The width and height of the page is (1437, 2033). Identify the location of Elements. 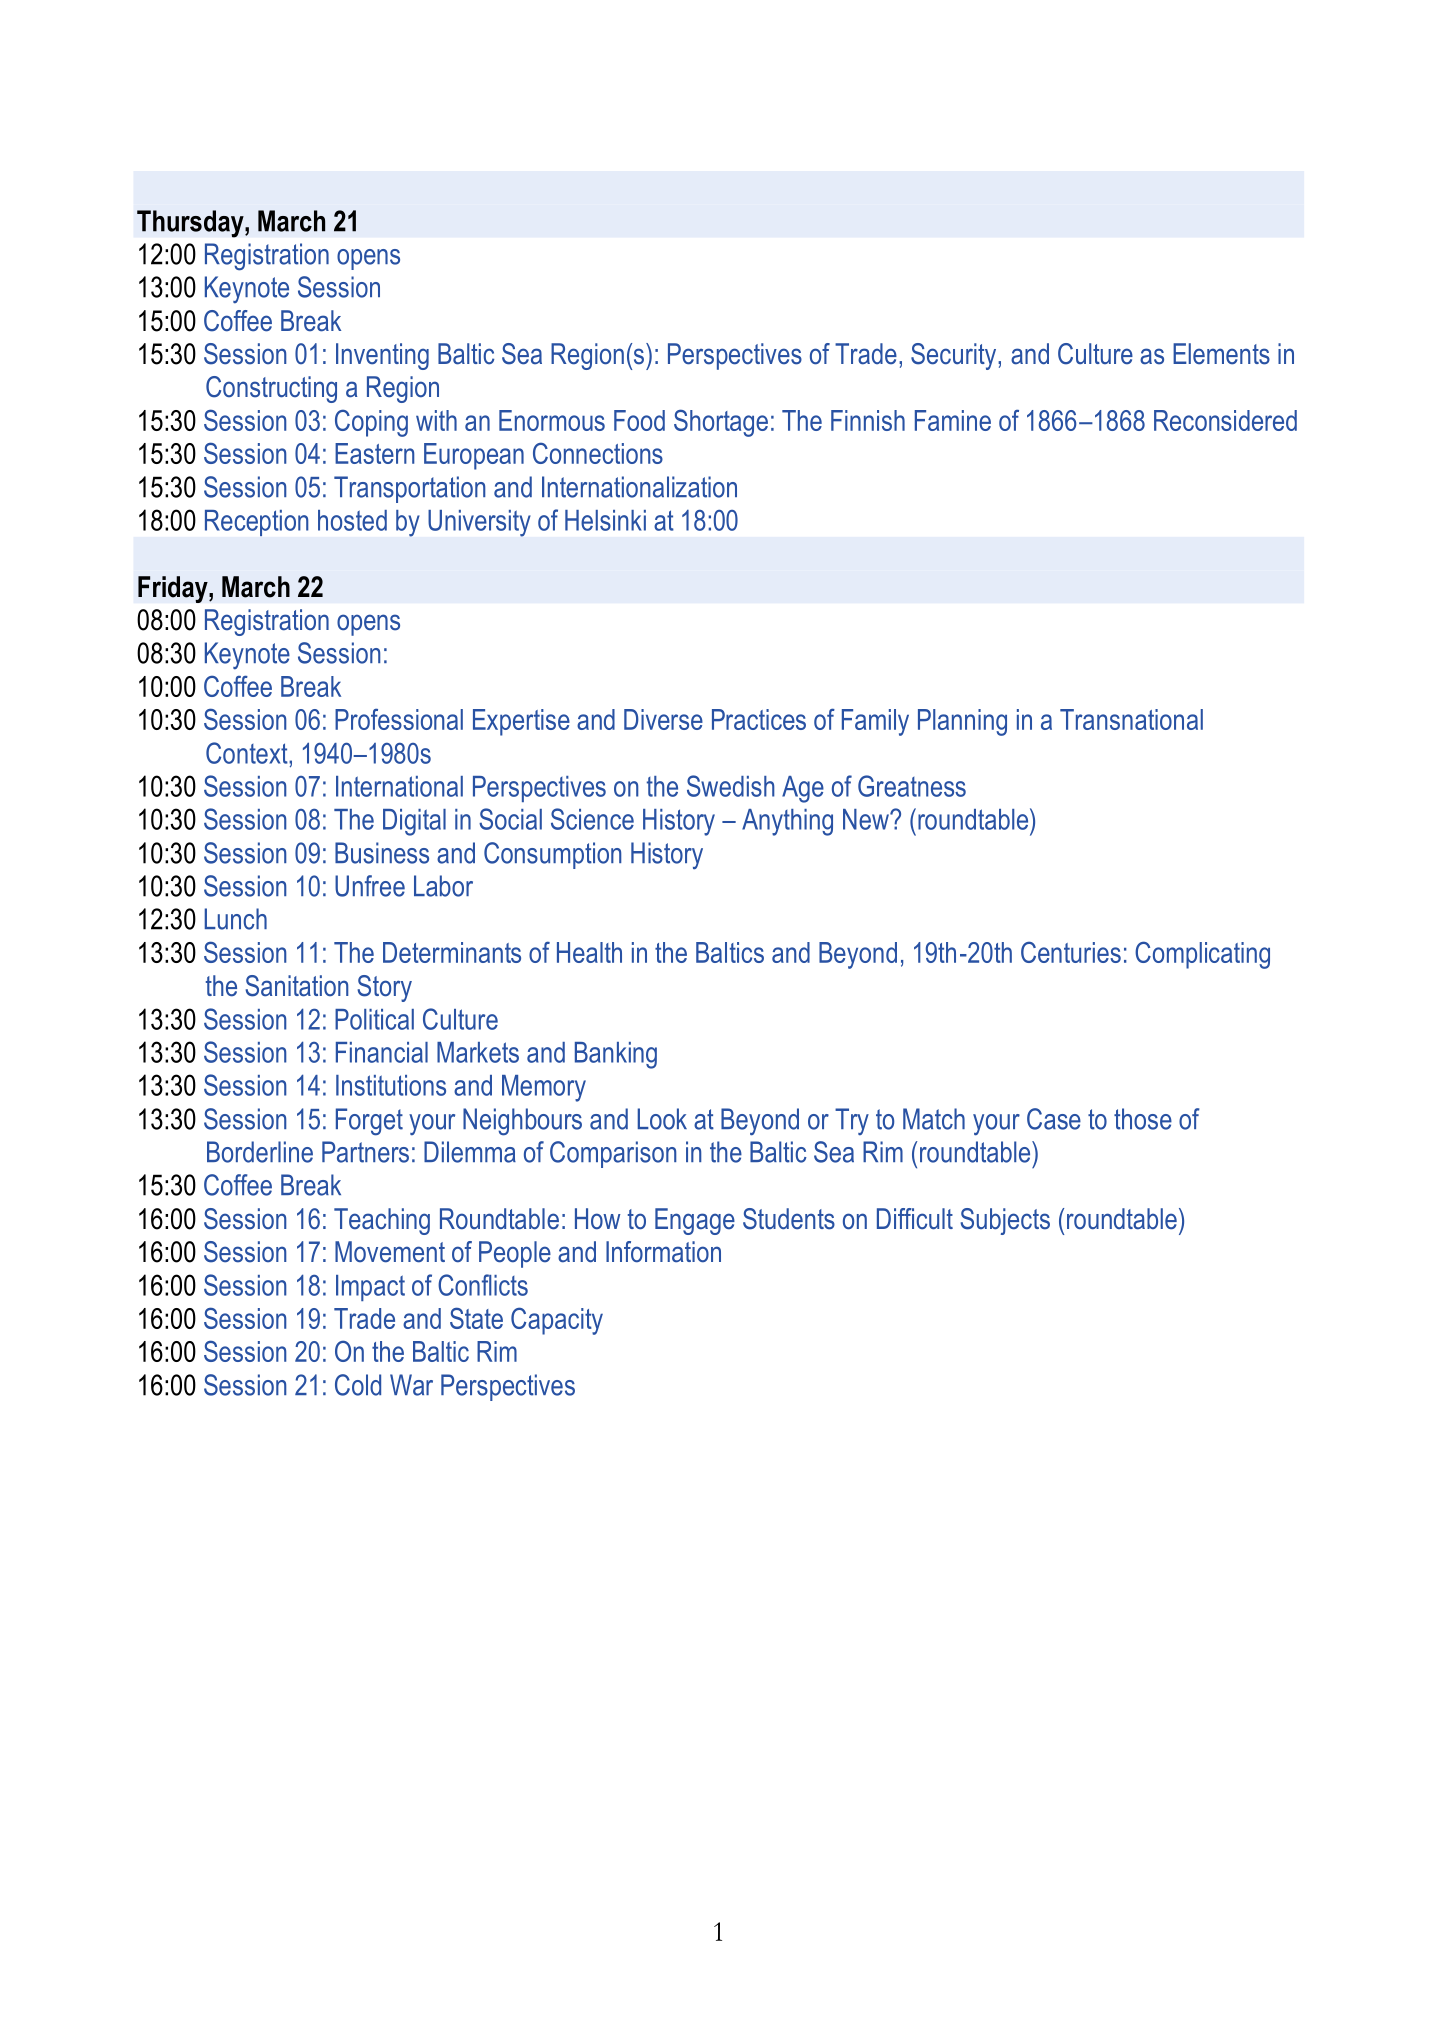
(1221, 354).
